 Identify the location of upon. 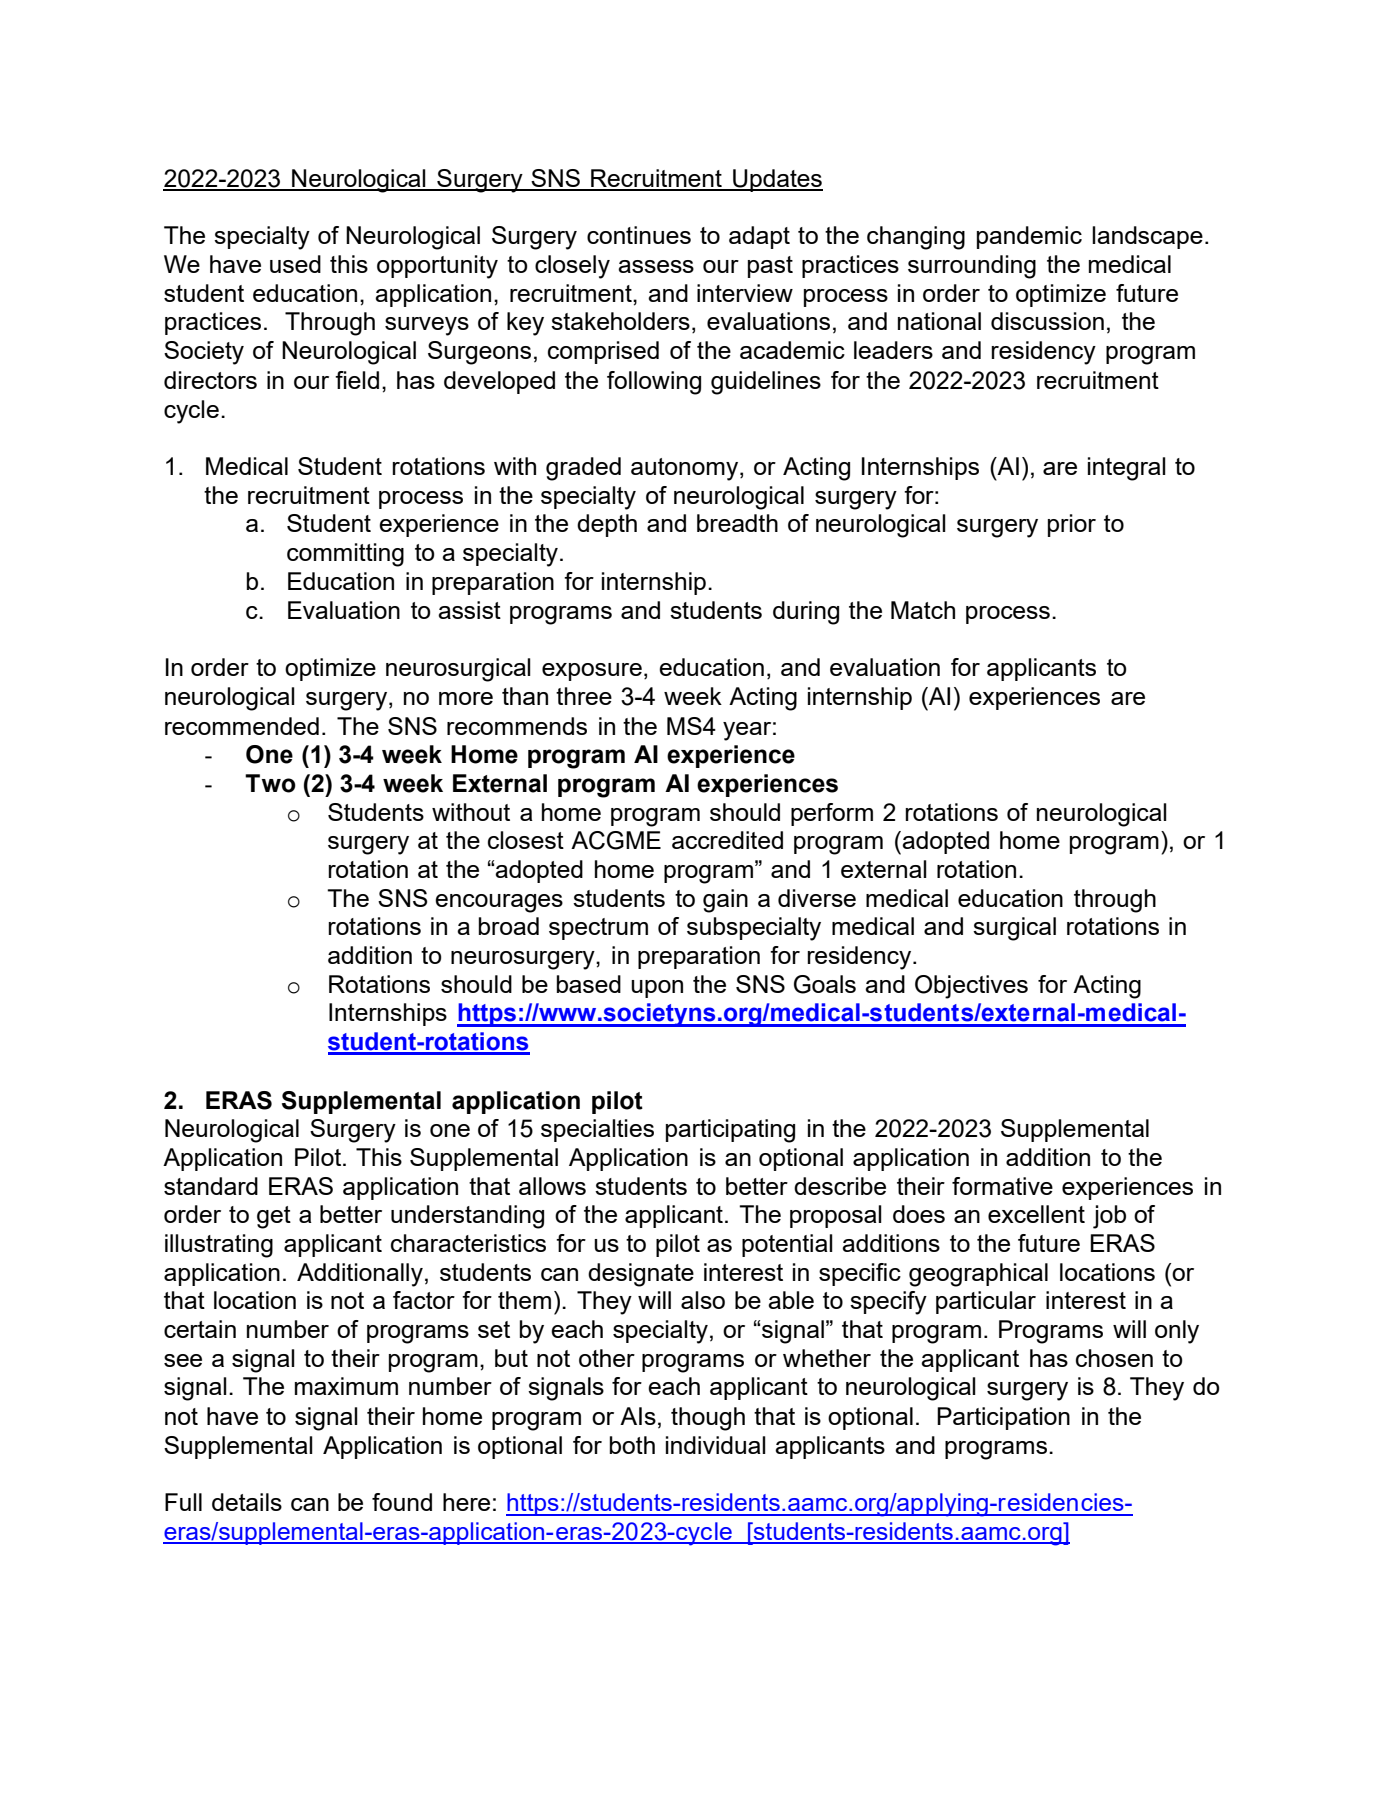
(657, 989).
